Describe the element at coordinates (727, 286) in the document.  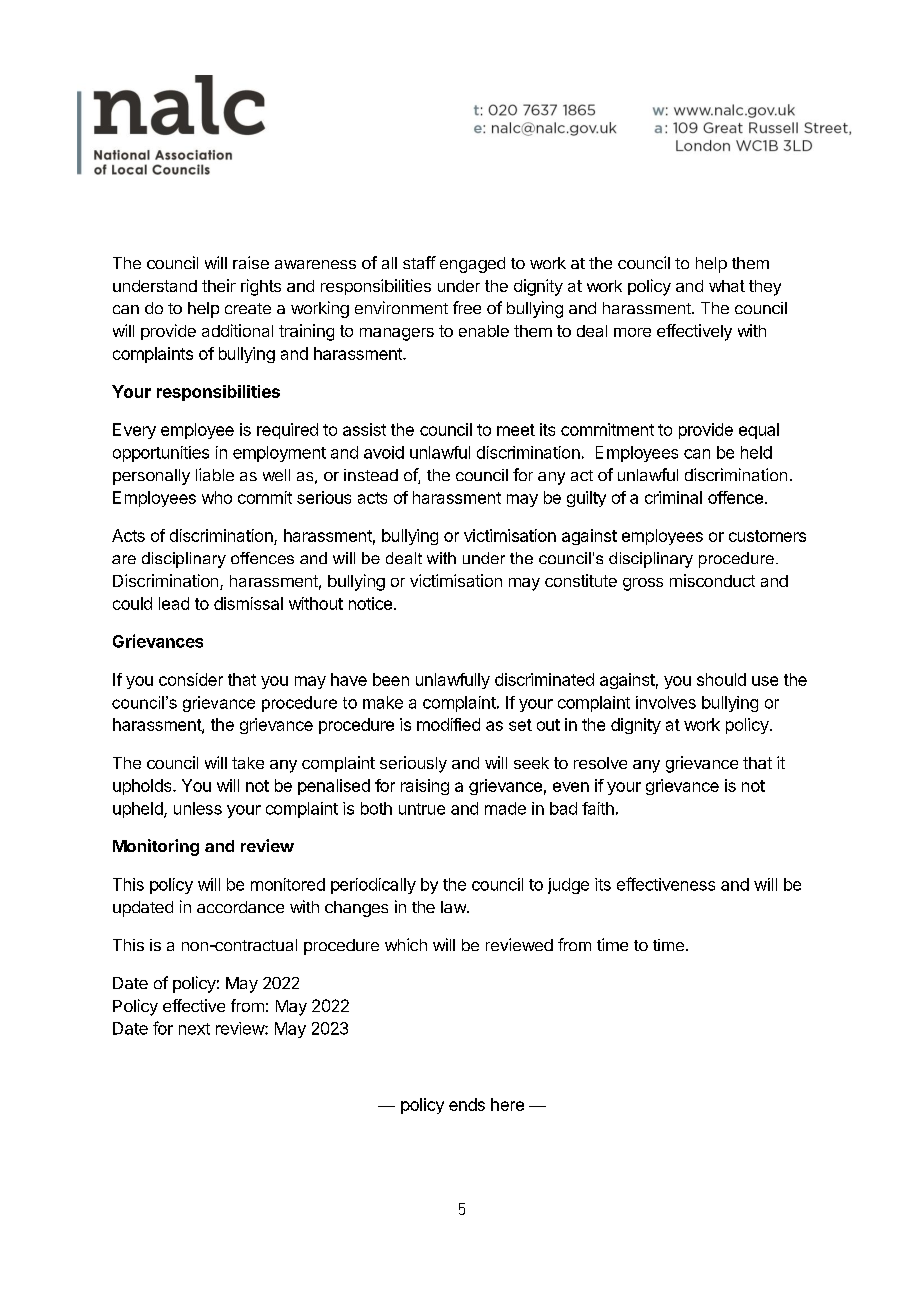
I see `what` at that location.
